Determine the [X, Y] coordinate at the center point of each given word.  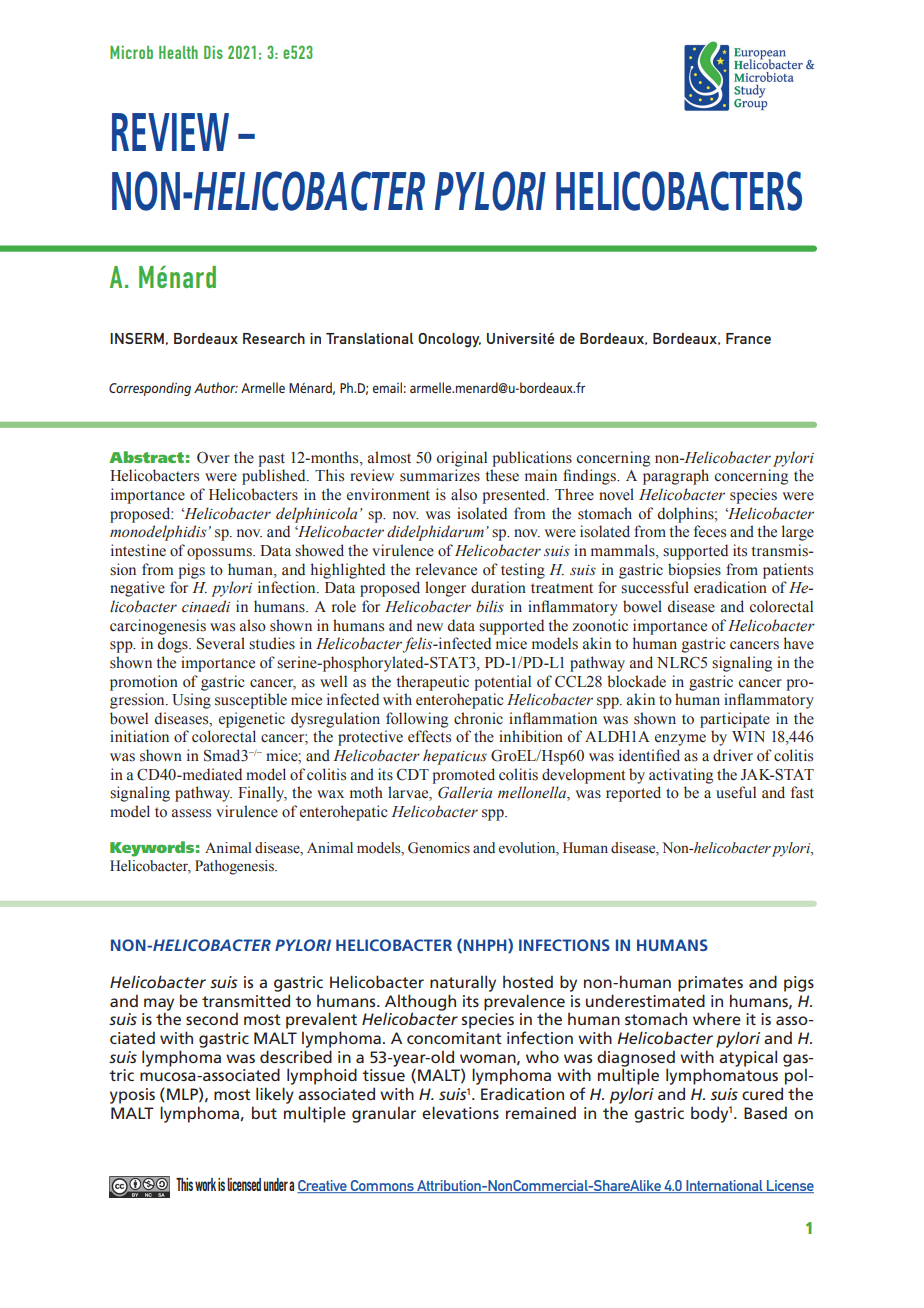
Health [178, 52]
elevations [460, 1112]
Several [221, 643]
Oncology [449, 340]
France [748, 338]
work [205, 1184]
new [430, 627]
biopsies [694, 571]
